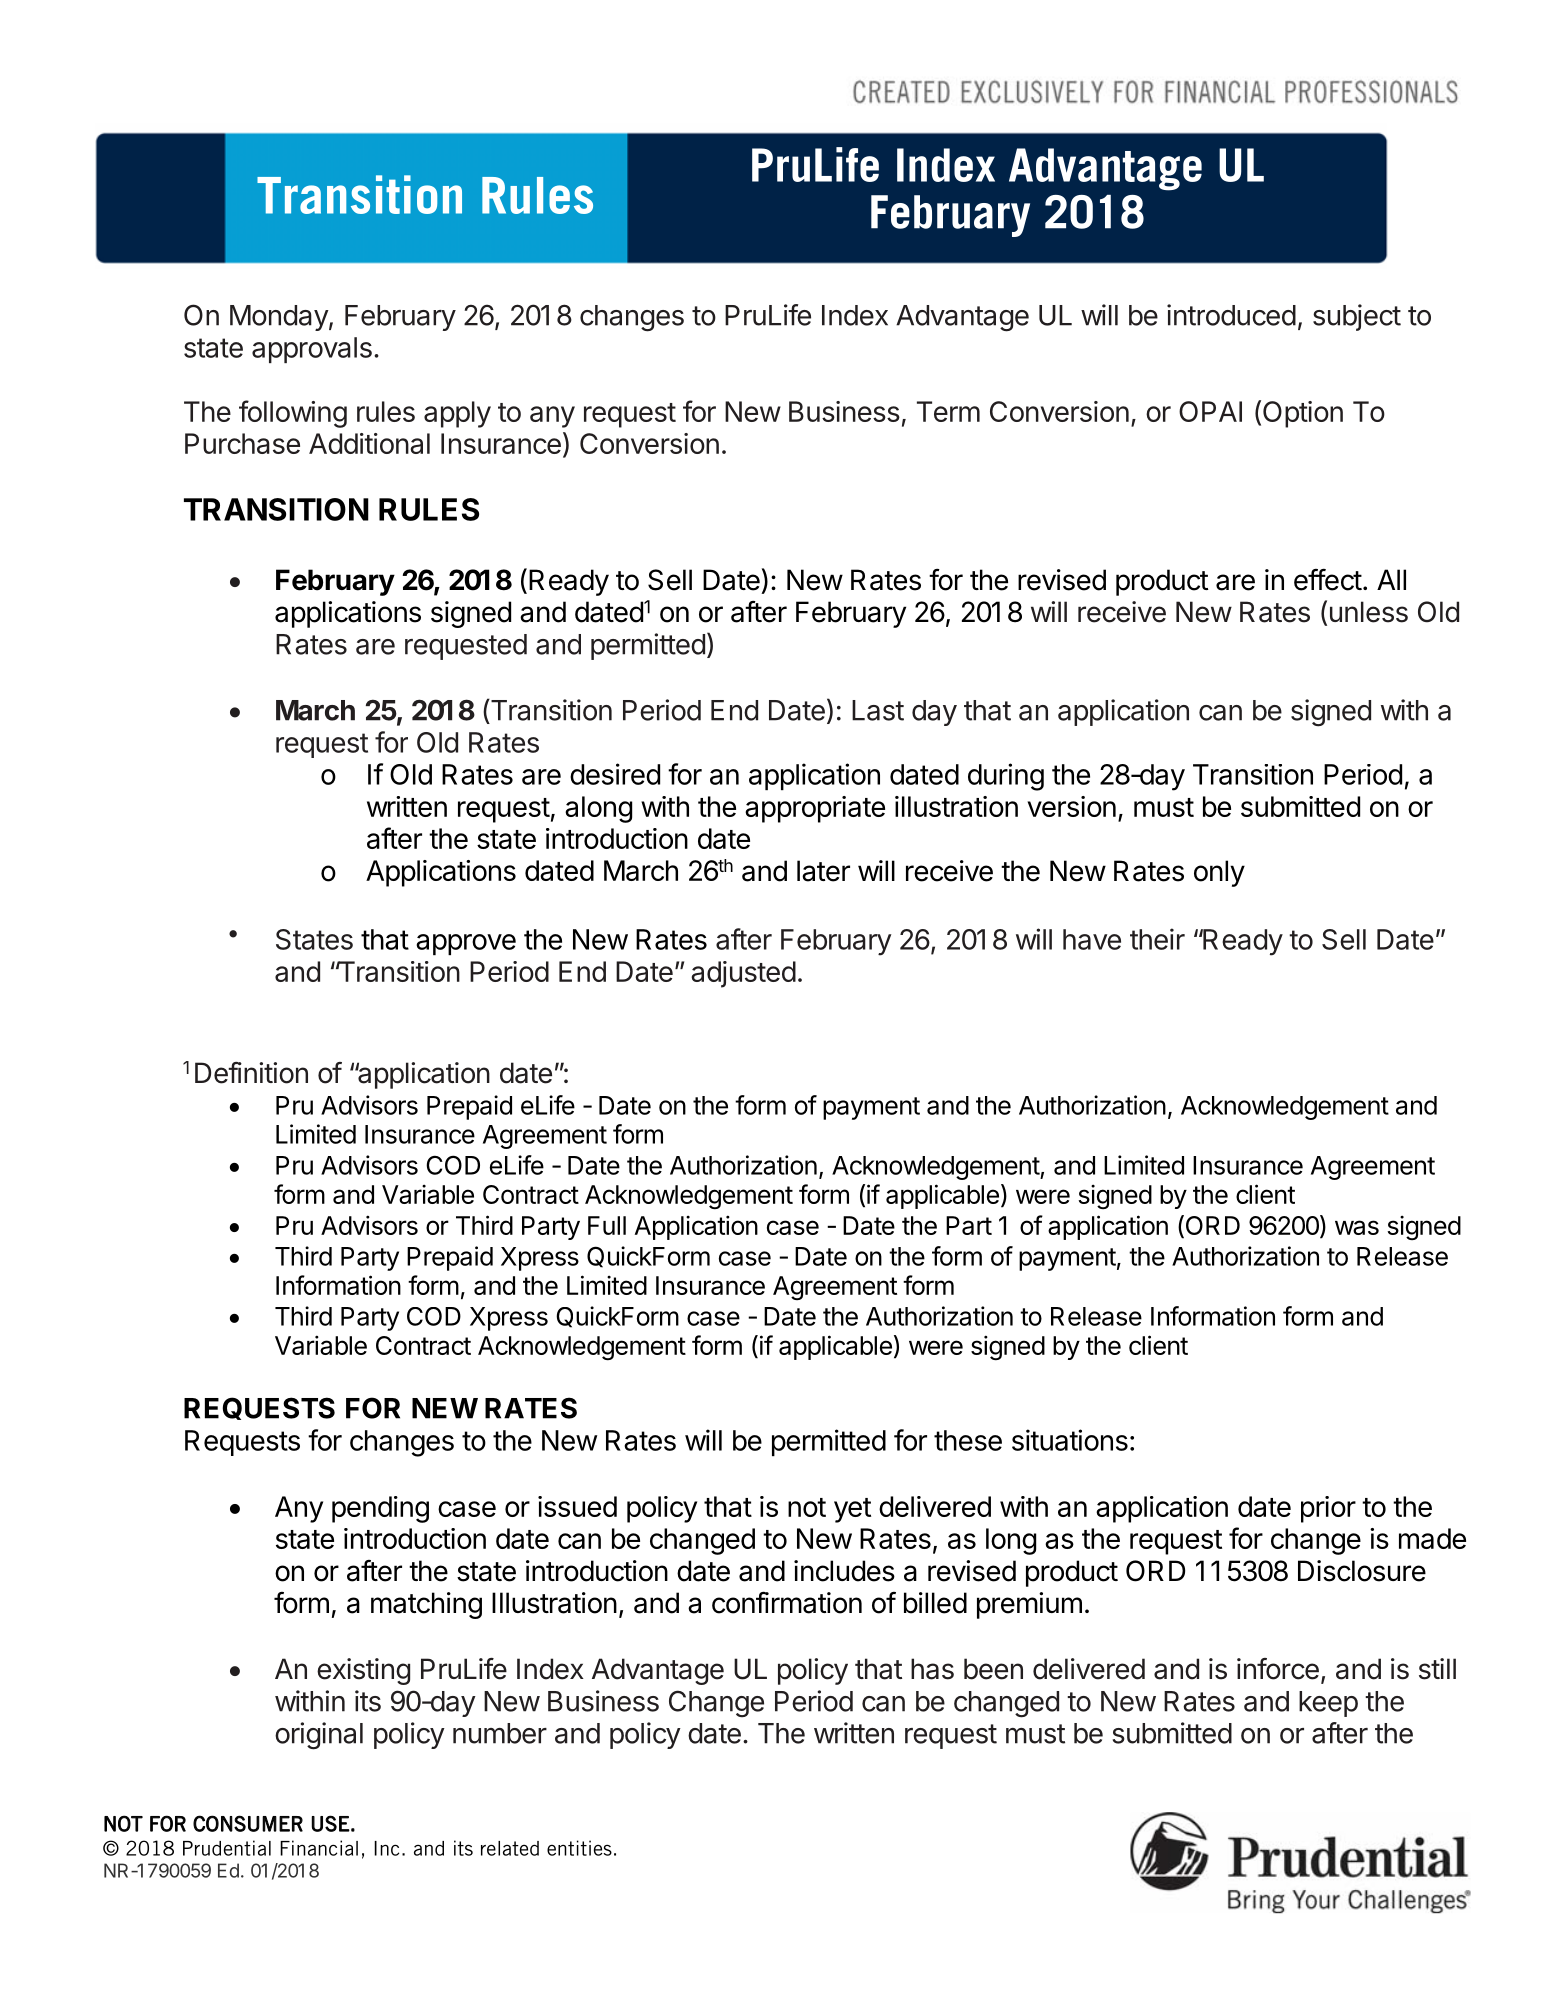 This image has width=1554, height=2011. I want to click on keep, so click(1328, 1704).
